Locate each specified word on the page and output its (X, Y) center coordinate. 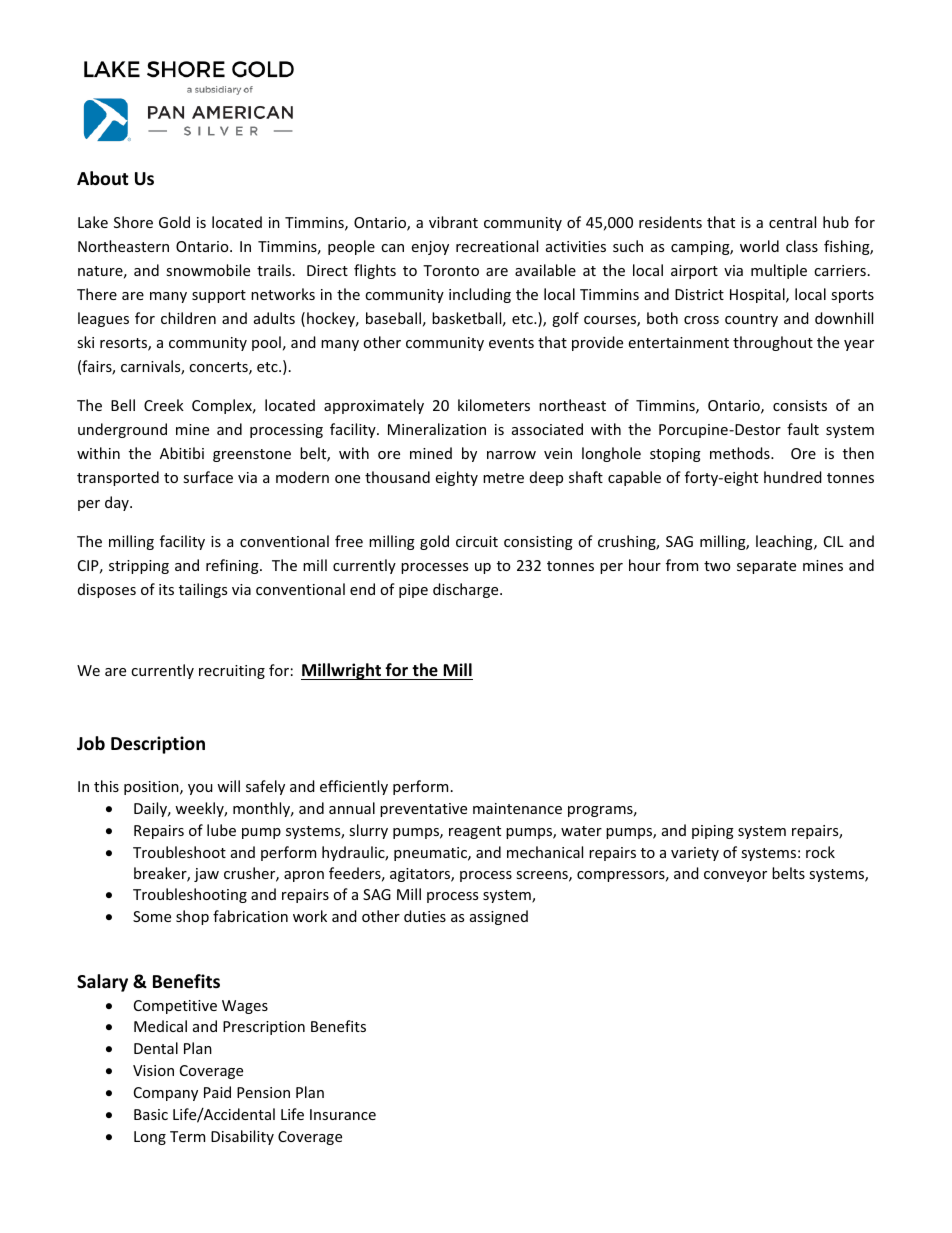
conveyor (735, 876)
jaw (206, 875)
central (792, 222)
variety (695, 854)
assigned (499, 917)
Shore (133, 222)
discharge (467, 590)
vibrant (453, 222)
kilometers (494, 405)
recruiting (232, 672)
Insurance (343, 1114)
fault (803, 429)
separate (766, 567)
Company (166, 1094)
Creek (164, 405)
